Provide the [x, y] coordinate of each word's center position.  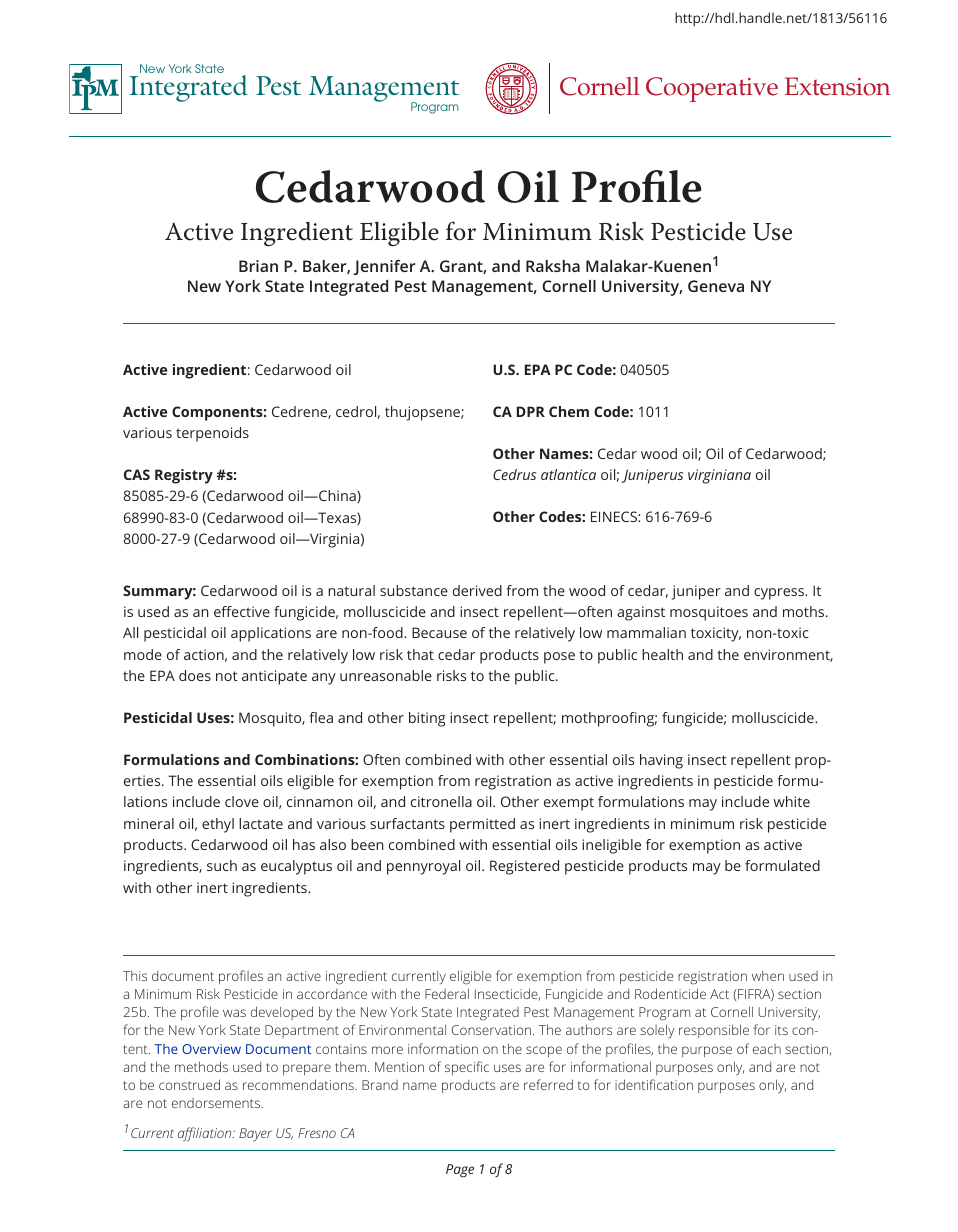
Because [439, 632]
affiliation [206, 1134]
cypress [780, 594]
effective [242, 611]
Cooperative [712, 89]
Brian [258, 266]
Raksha [553, 266]
